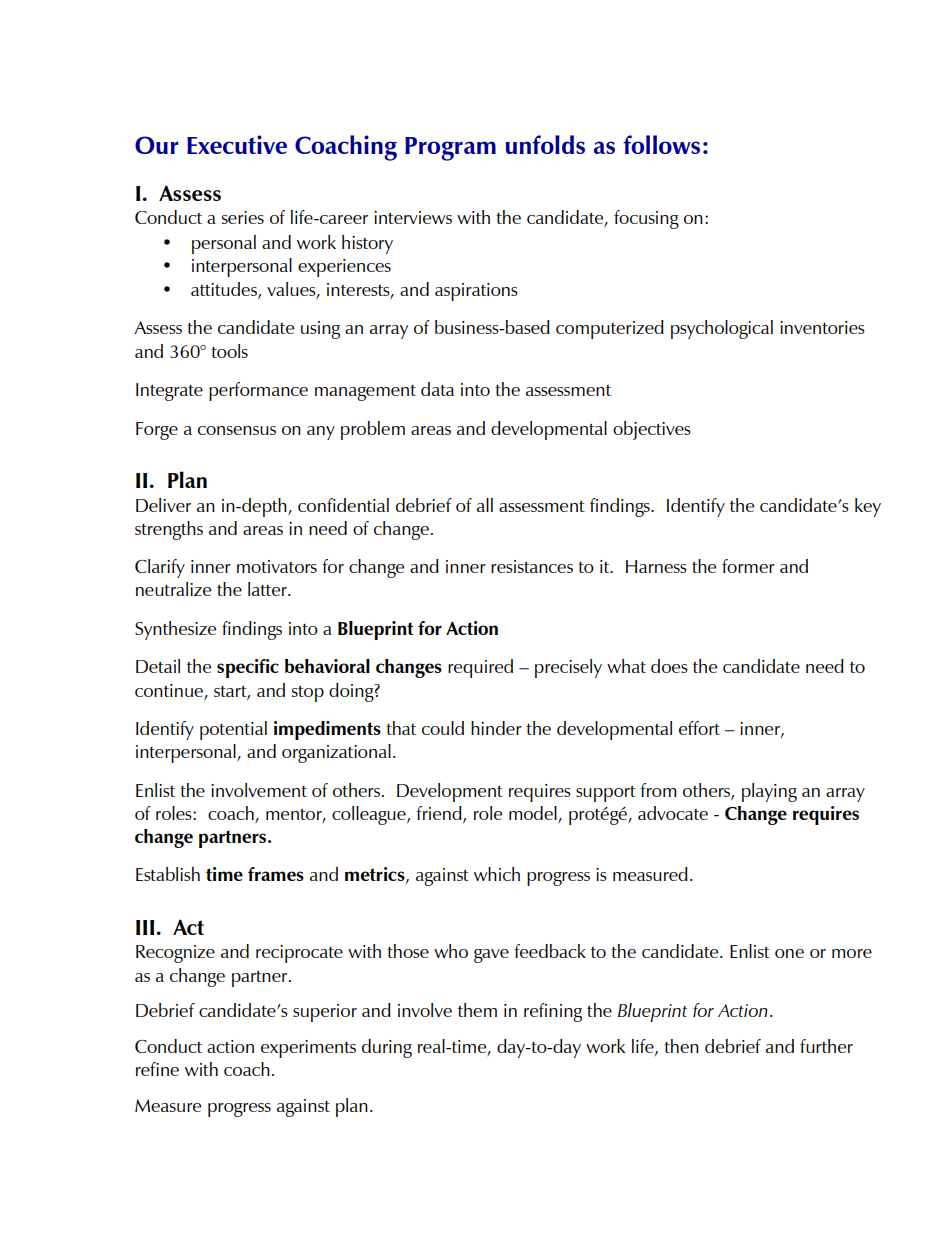 The image size is (952, 1233). What do you see at coordinates (237, 144) in the screenshot?
I see `Executive` at bounding box center [237, 144].
